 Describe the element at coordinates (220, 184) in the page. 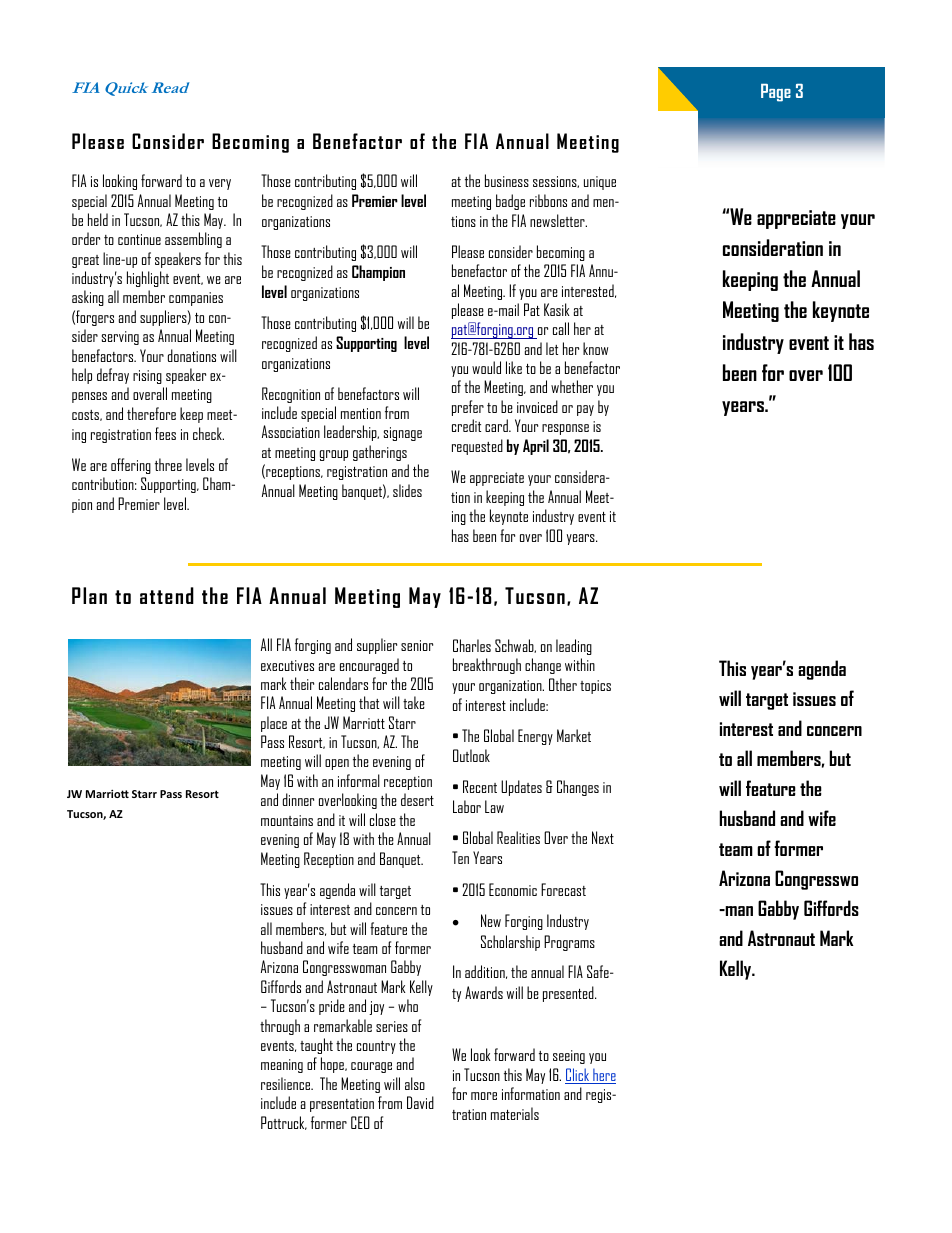

I see `very` at that location.
